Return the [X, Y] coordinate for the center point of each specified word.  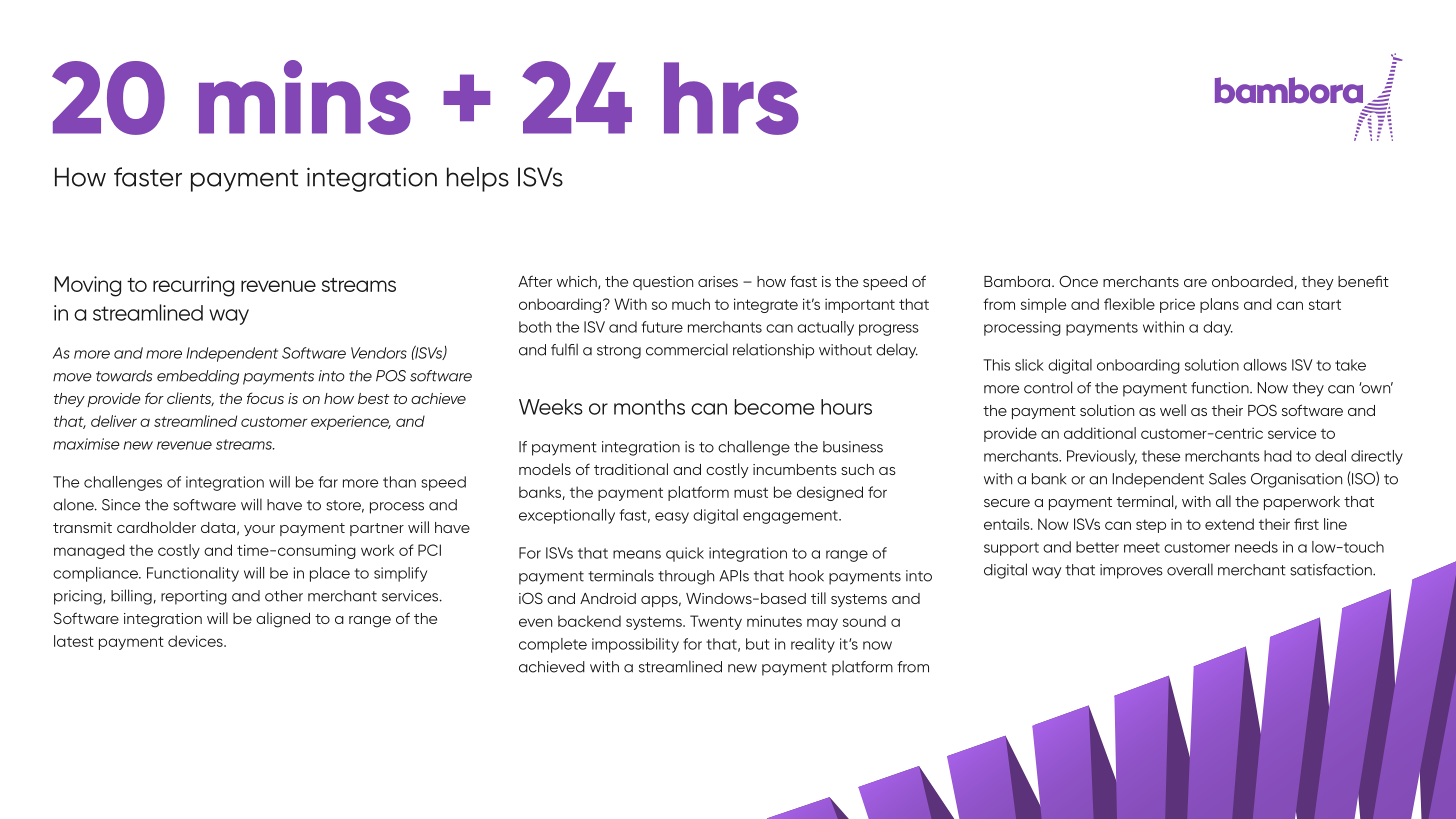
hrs [731, 98]
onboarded [1252, 281]
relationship [773, 351]
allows [1265, 365]
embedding [198, 377]
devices [196, 641]
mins [305, 97]
